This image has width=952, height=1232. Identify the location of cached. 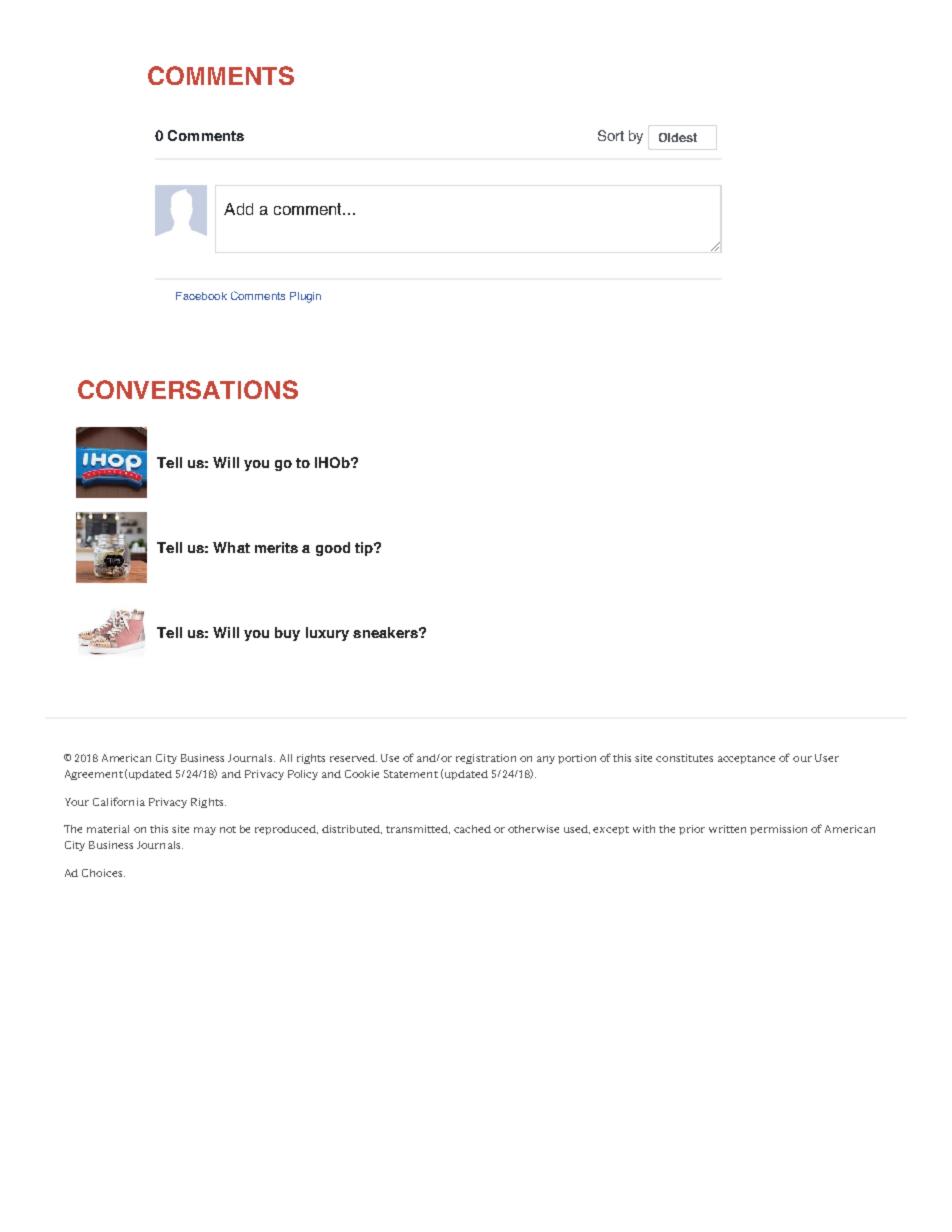
(472, 829).
